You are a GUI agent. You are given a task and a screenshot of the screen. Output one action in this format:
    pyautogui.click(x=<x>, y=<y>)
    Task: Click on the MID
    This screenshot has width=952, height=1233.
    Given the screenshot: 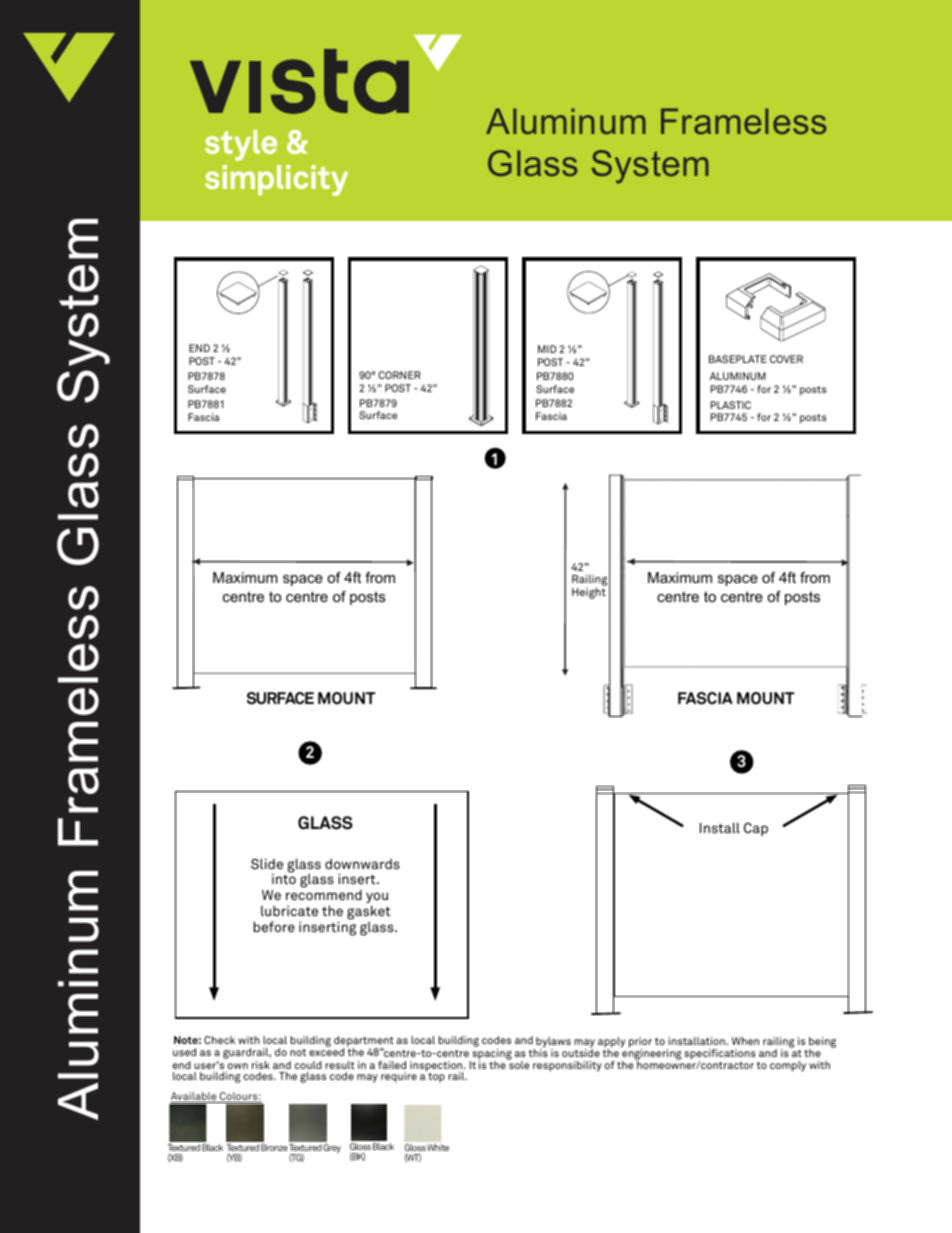 What is the action you would take?
    pyautogui.click(x=547, y=349)
